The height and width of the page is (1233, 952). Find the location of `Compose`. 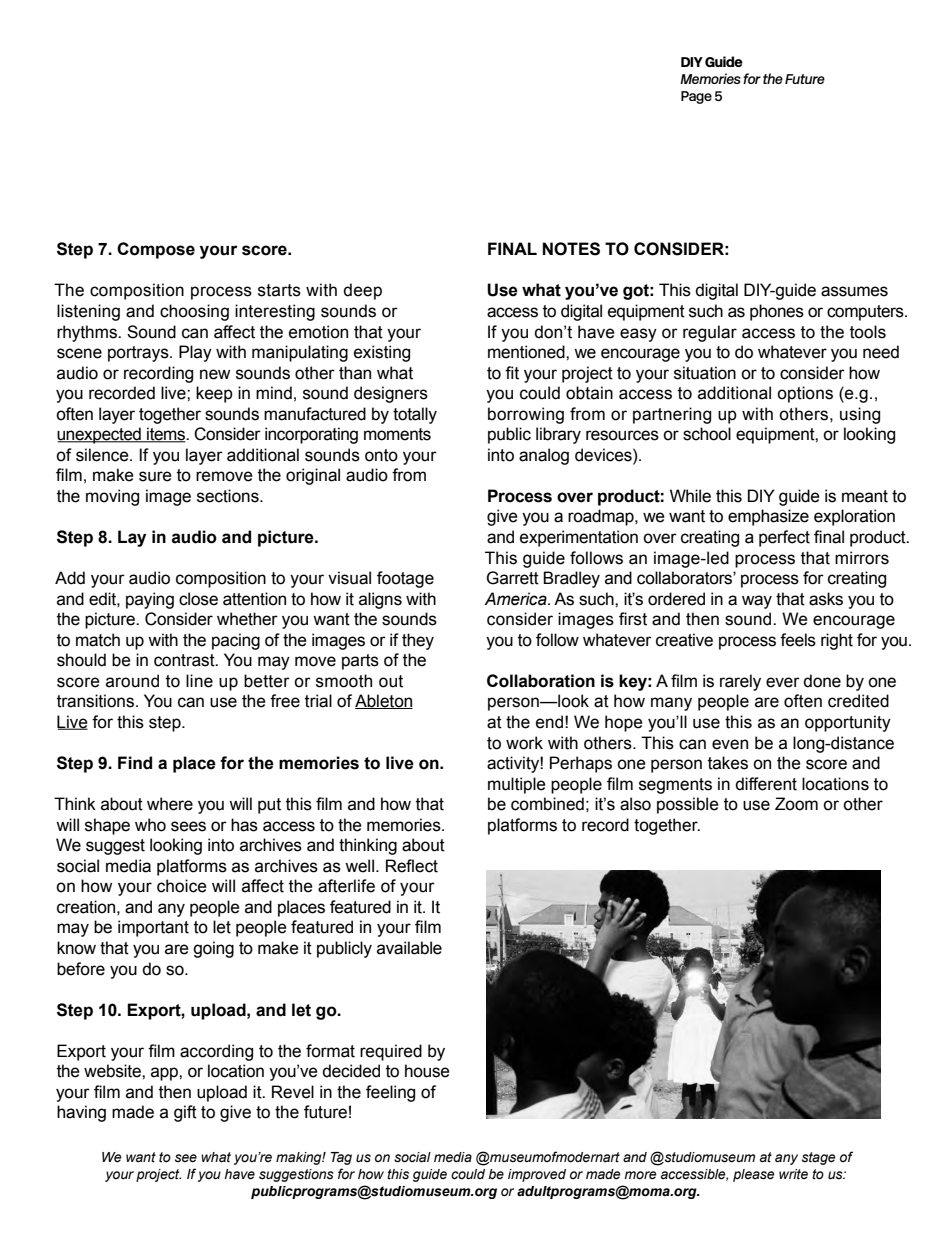

Compose is located at coordinates (156, 250).
